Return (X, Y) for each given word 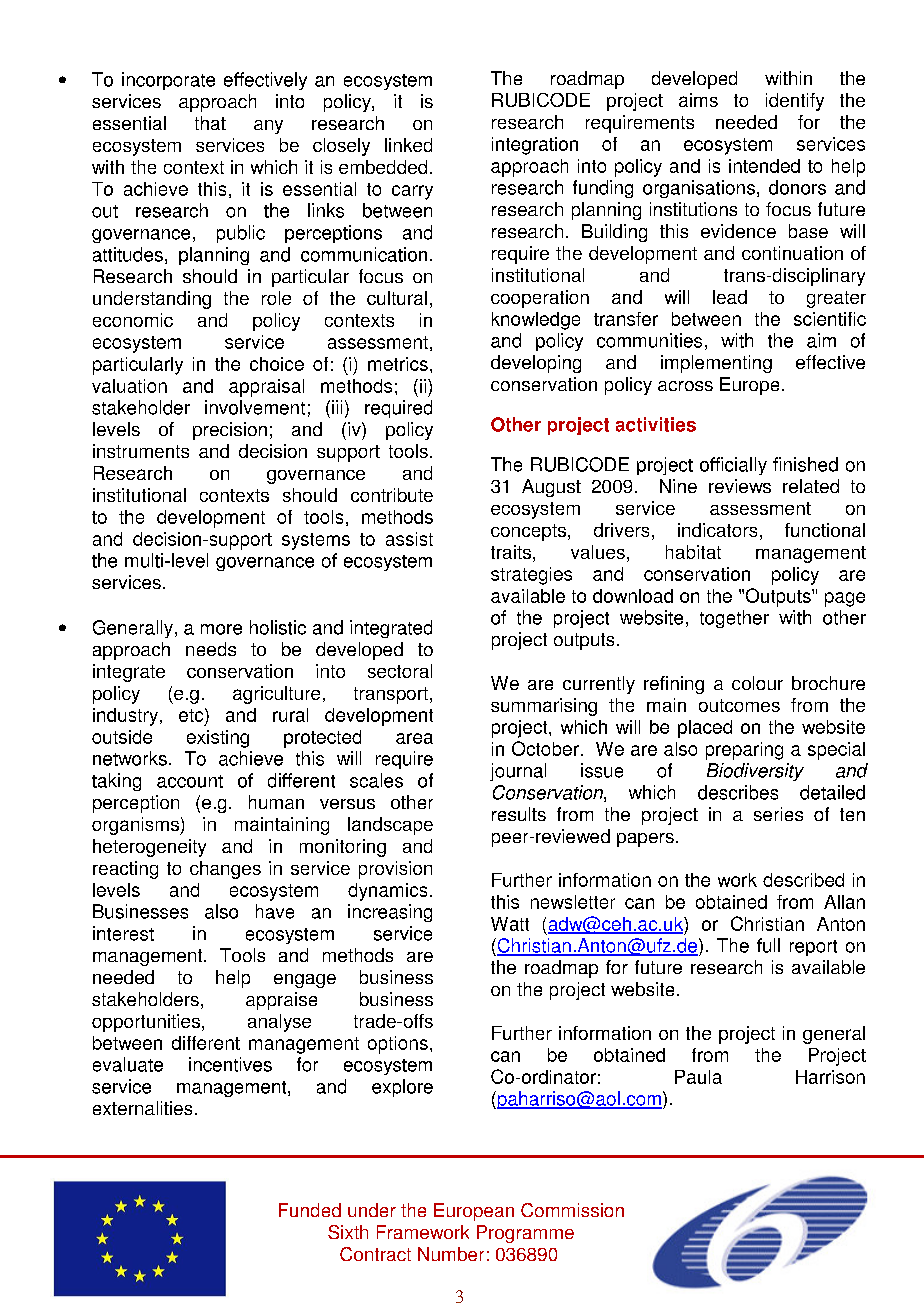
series (778, 814)
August (551, 488)
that (210, 123)
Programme (525, 1234)
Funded (310, 1210)
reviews (740, 486)
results (519, 814)
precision (230, 431)
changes (225, 870)
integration (535, 146)
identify (795, 102)
